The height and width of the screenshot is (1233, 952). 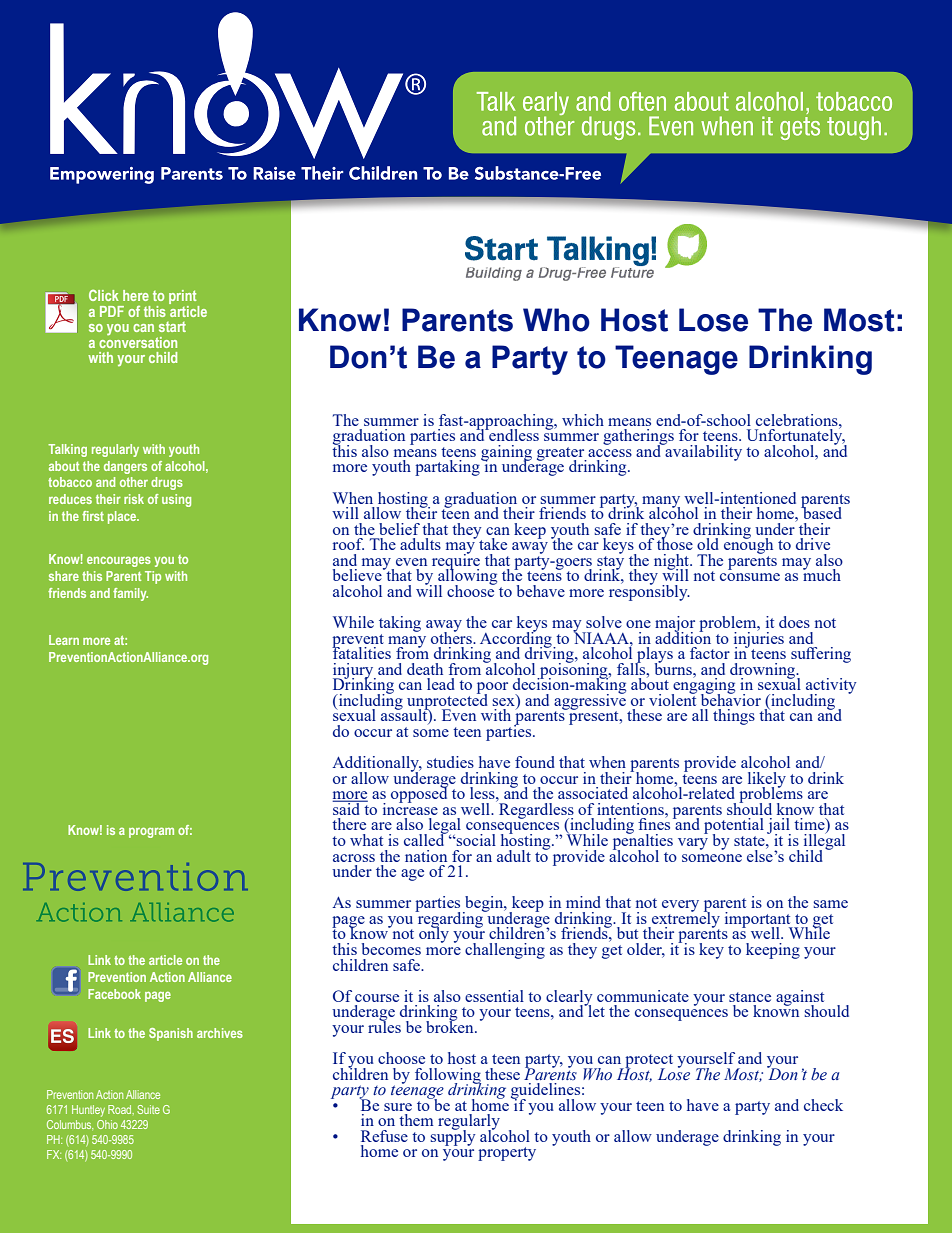 I want to click on them, so click(x=416, y=1120).
